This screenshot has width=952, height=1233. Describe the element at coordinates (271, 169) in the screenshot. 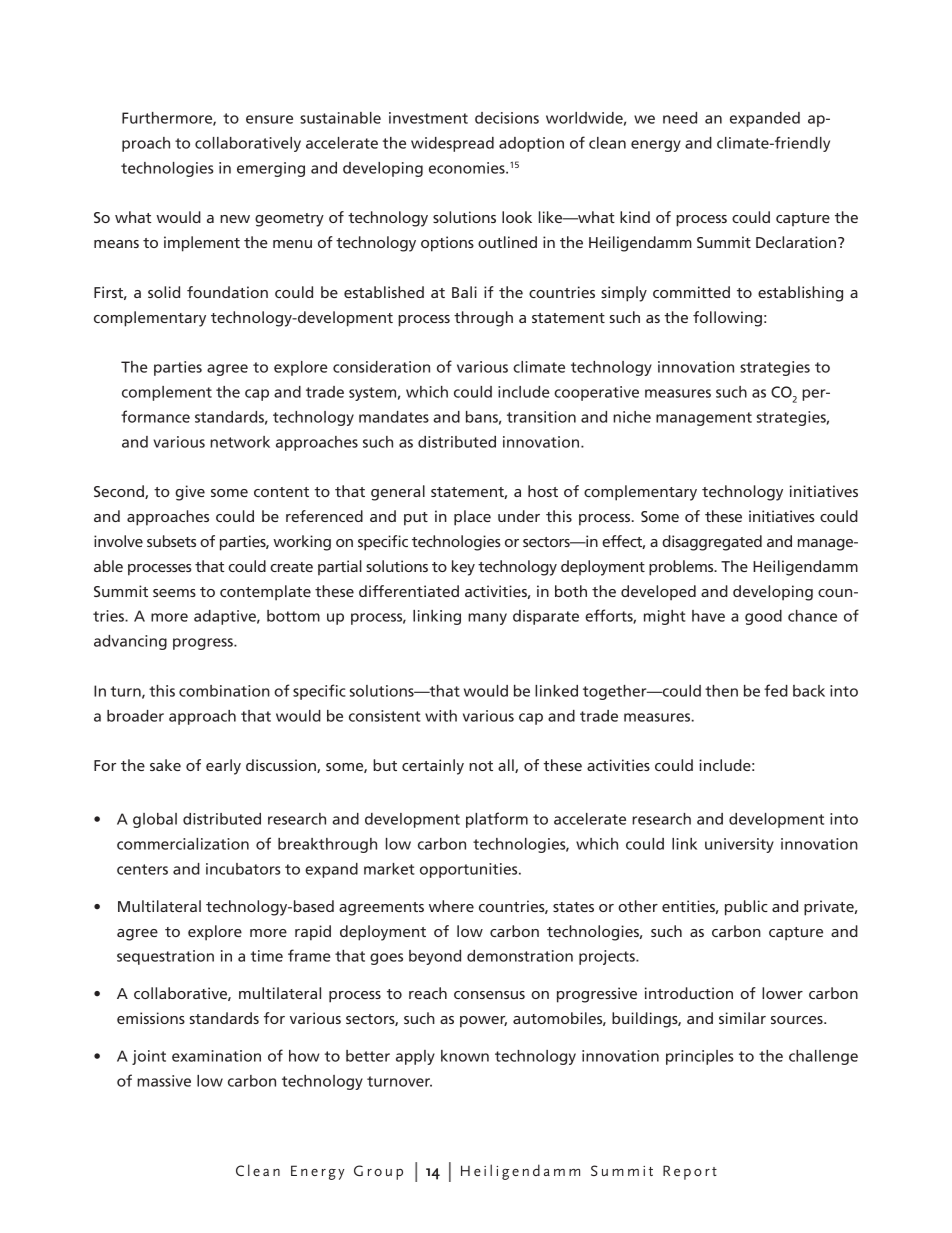

I see `emerging` at that location.
